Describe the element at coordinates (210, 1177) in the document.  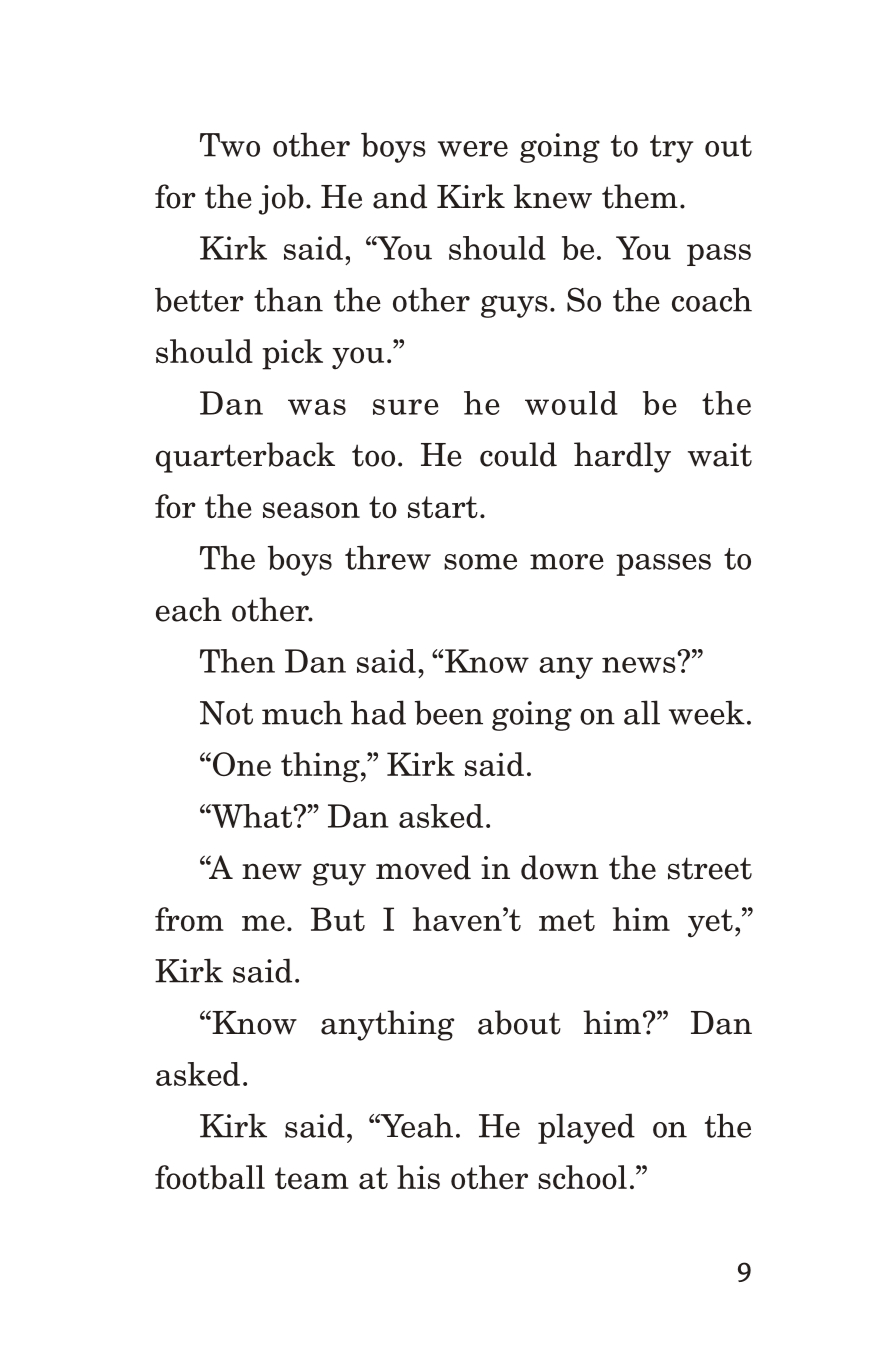
I see `football` at that location.
